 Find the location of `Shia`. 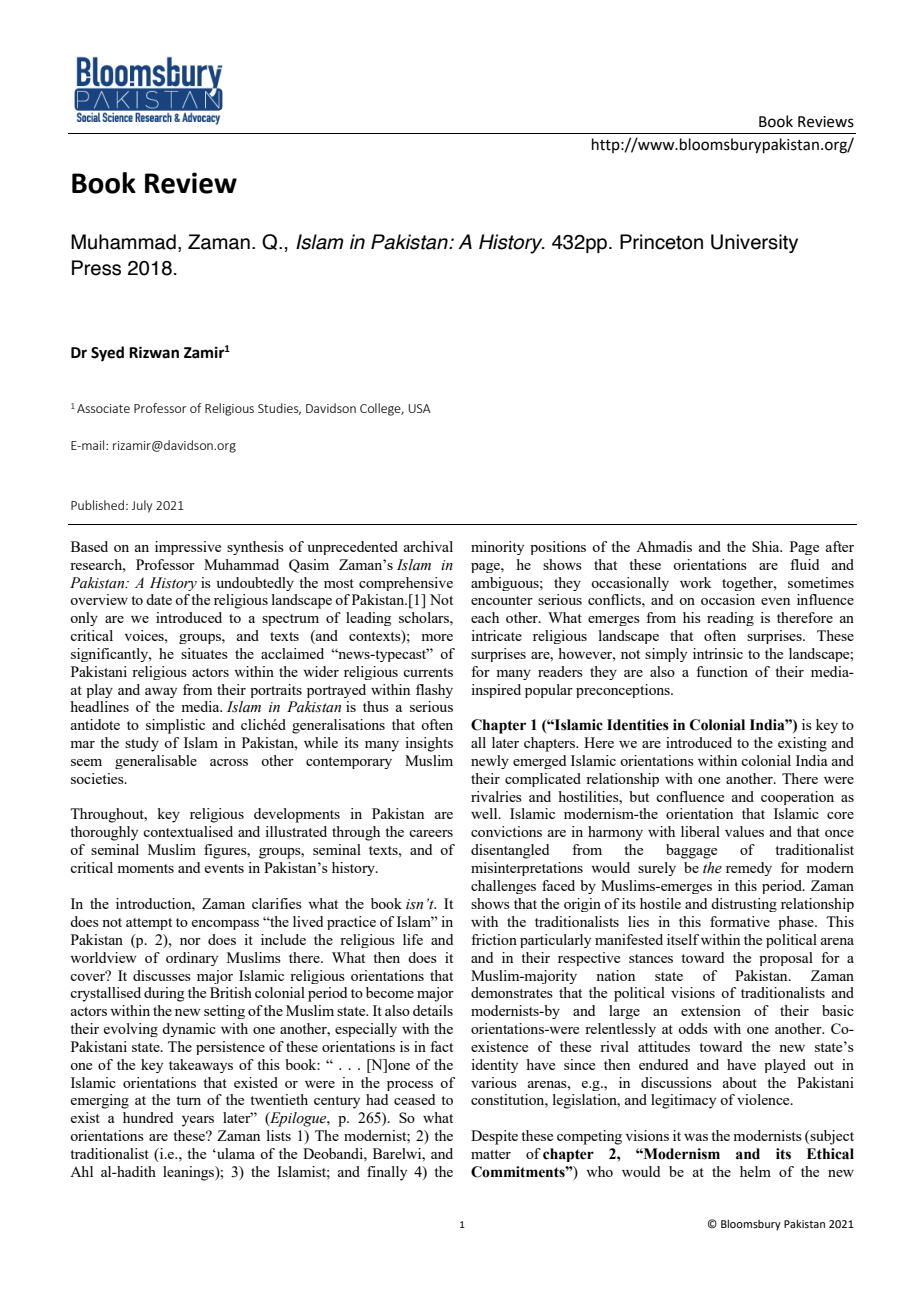

Shia is located at coordinates (767, 546).
